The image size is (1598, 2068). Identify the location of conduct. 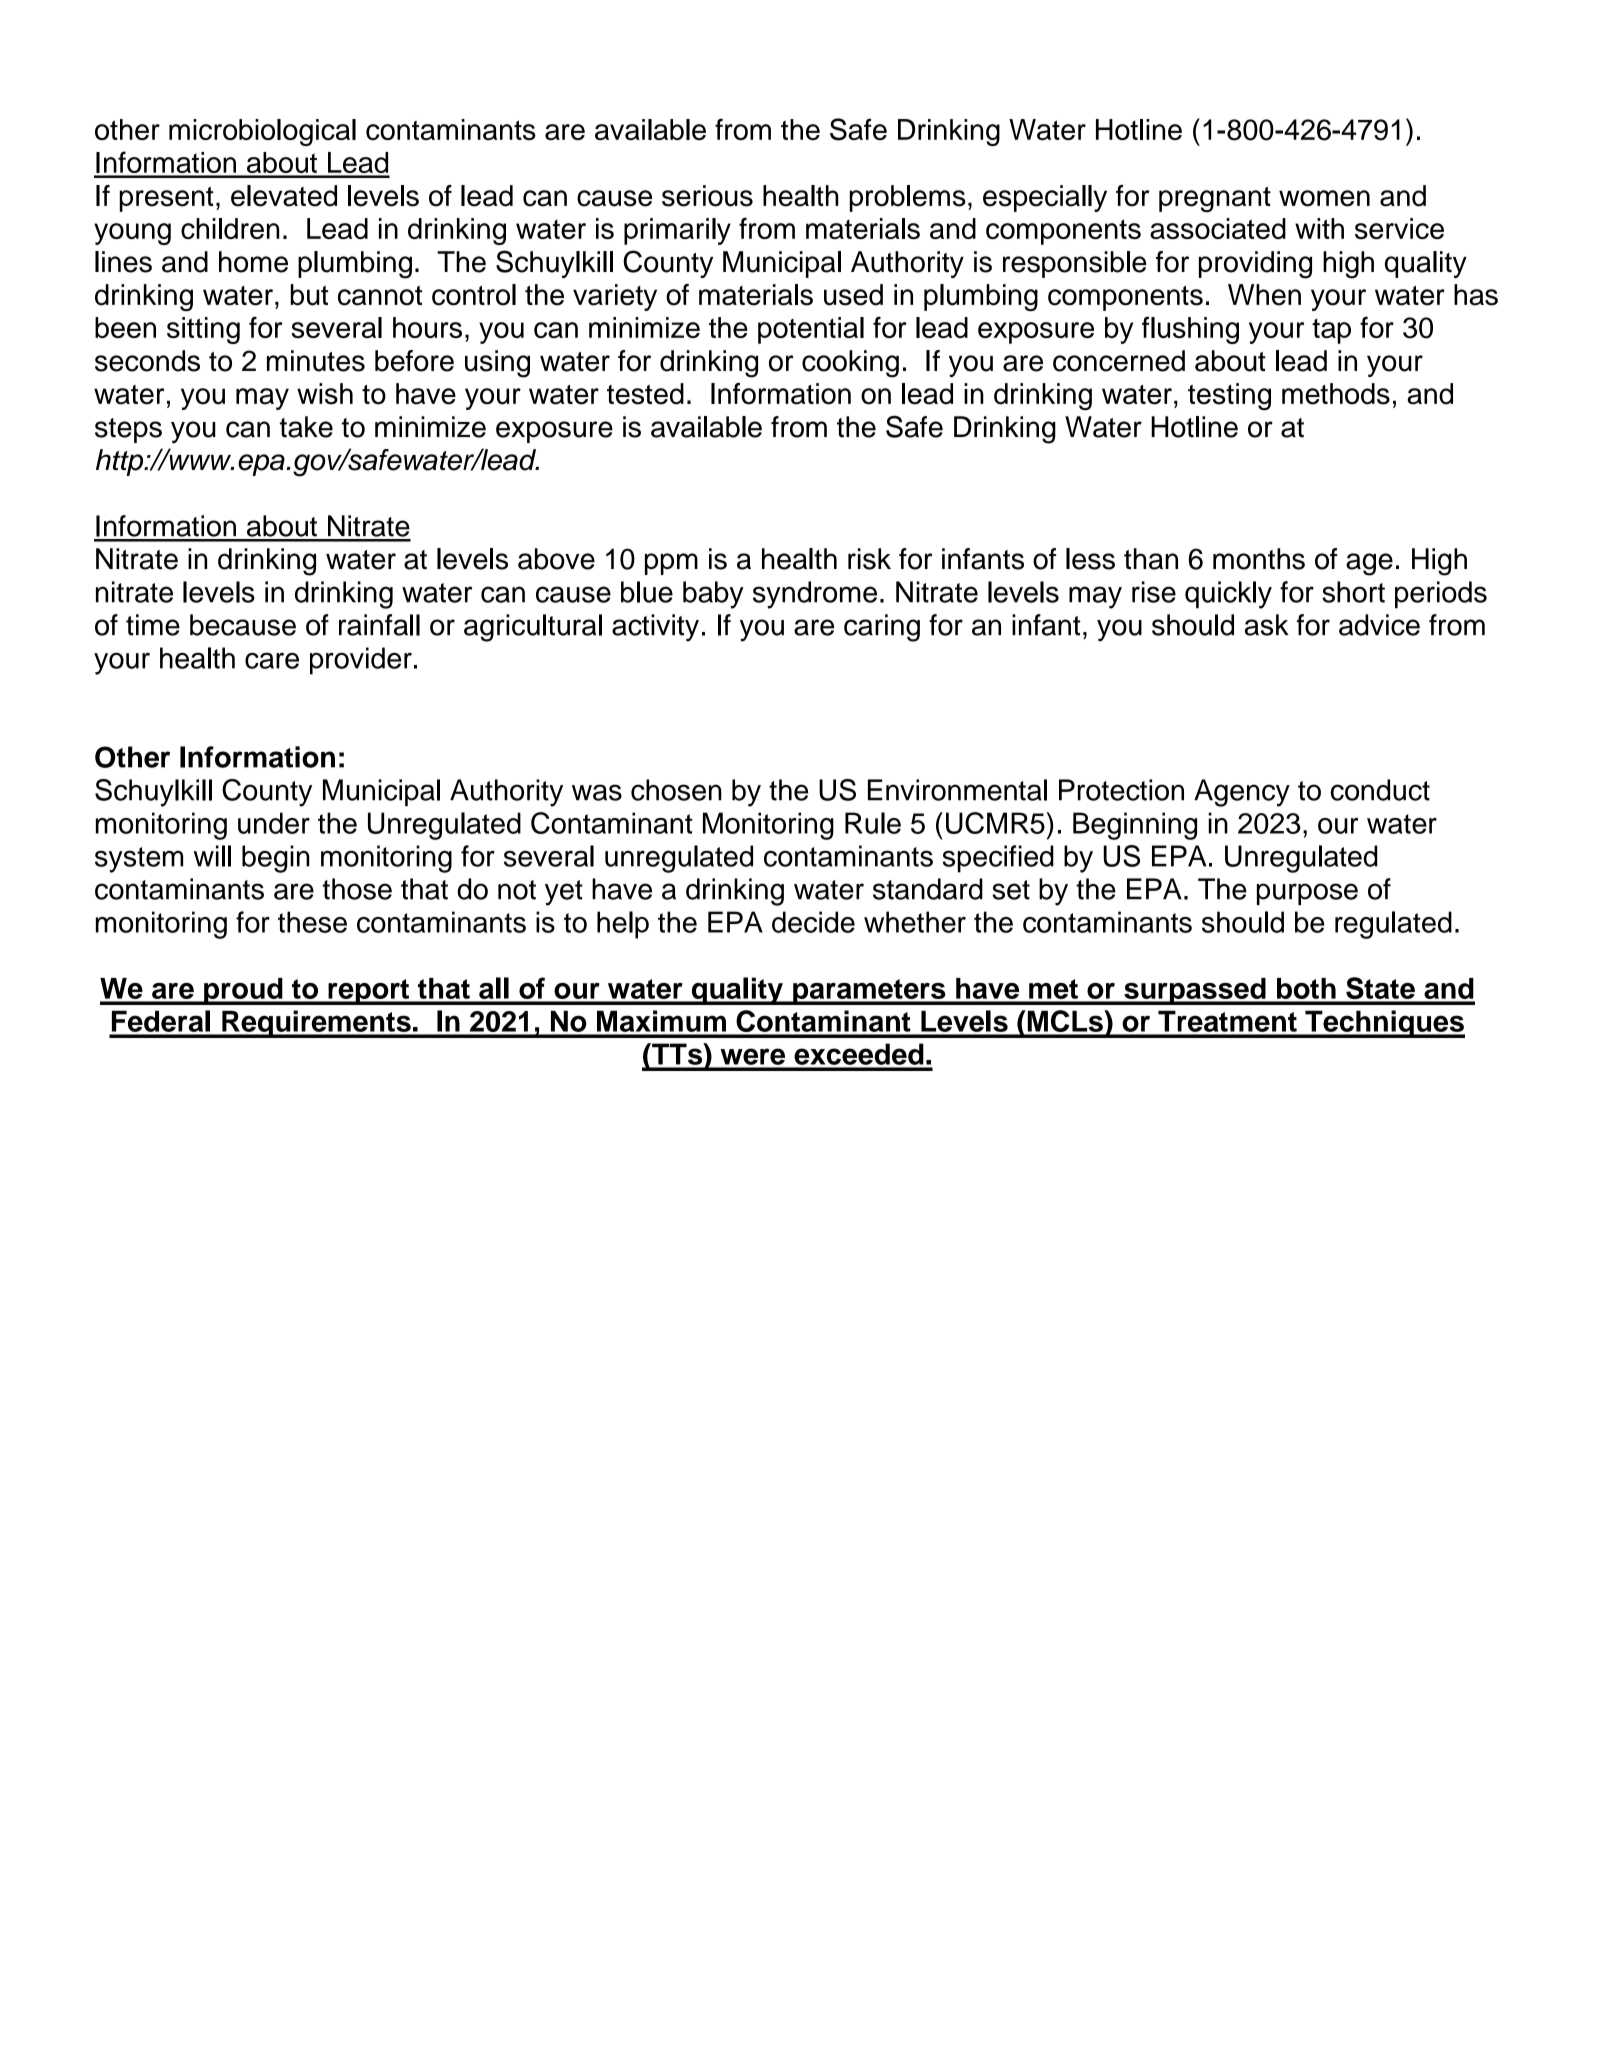
(1380, 790).
